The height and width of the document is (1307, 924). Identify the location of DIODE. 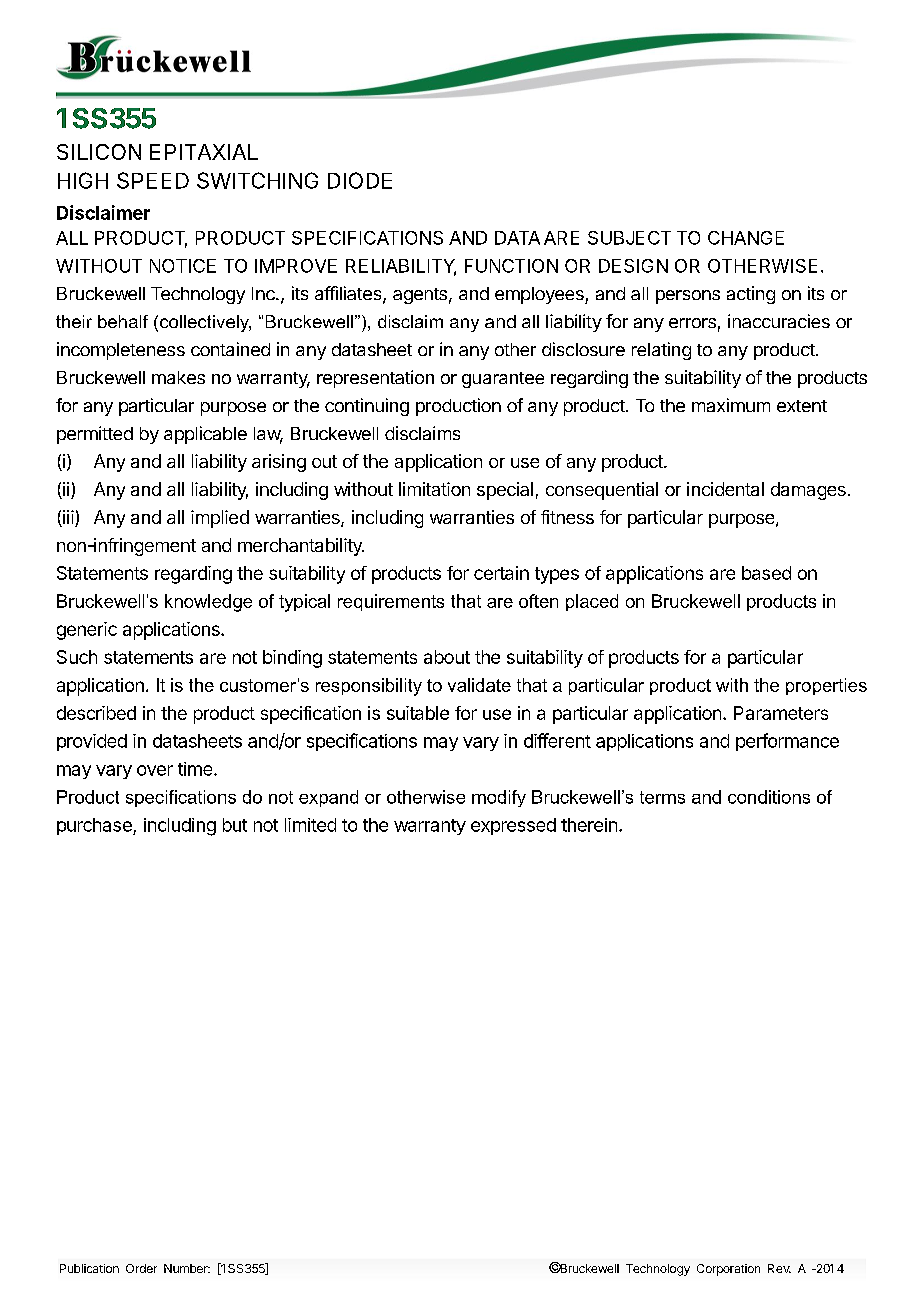
(360, 180).
